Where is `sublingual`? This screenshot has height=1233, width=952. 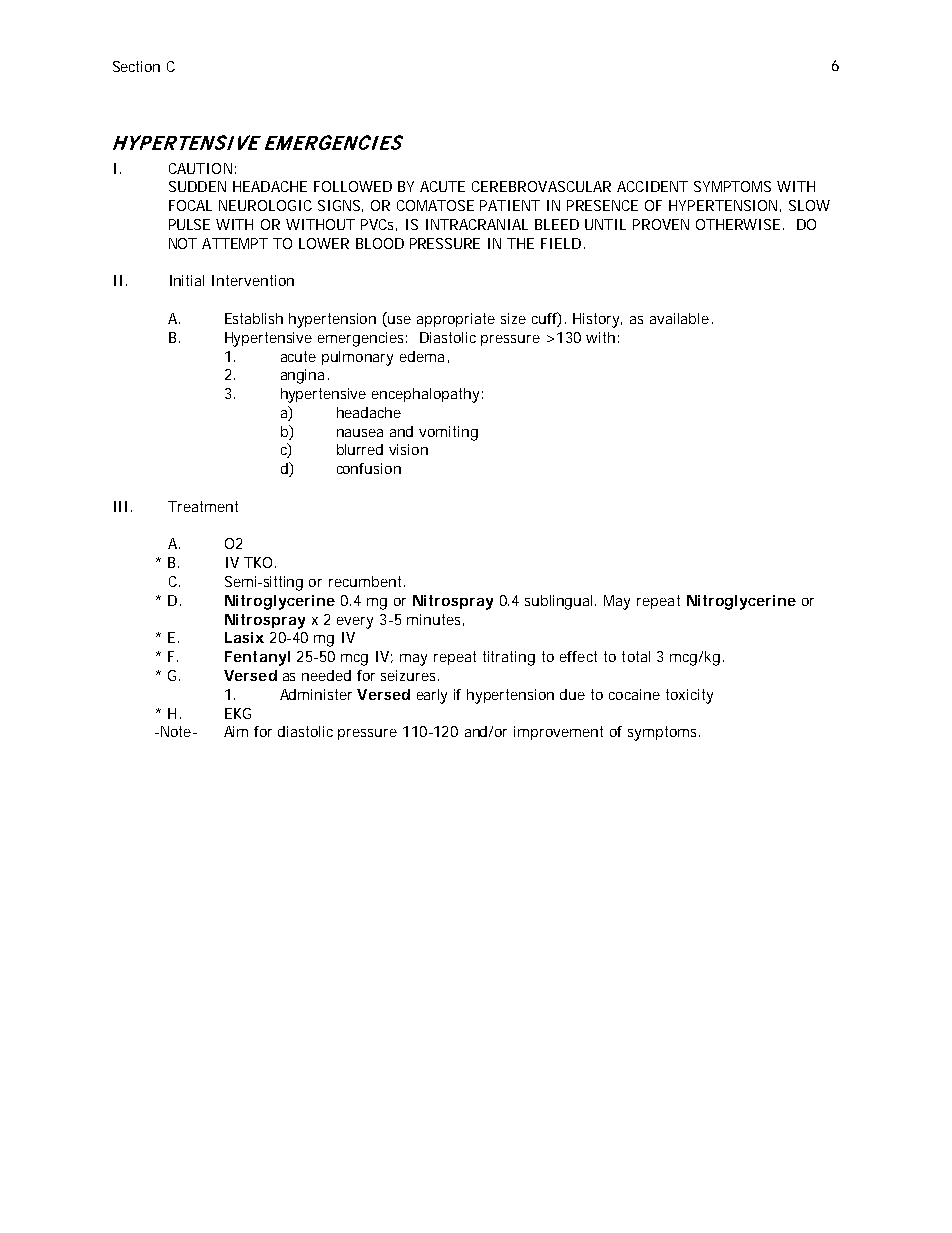 sublingual is located at coordinates (560, 602).
